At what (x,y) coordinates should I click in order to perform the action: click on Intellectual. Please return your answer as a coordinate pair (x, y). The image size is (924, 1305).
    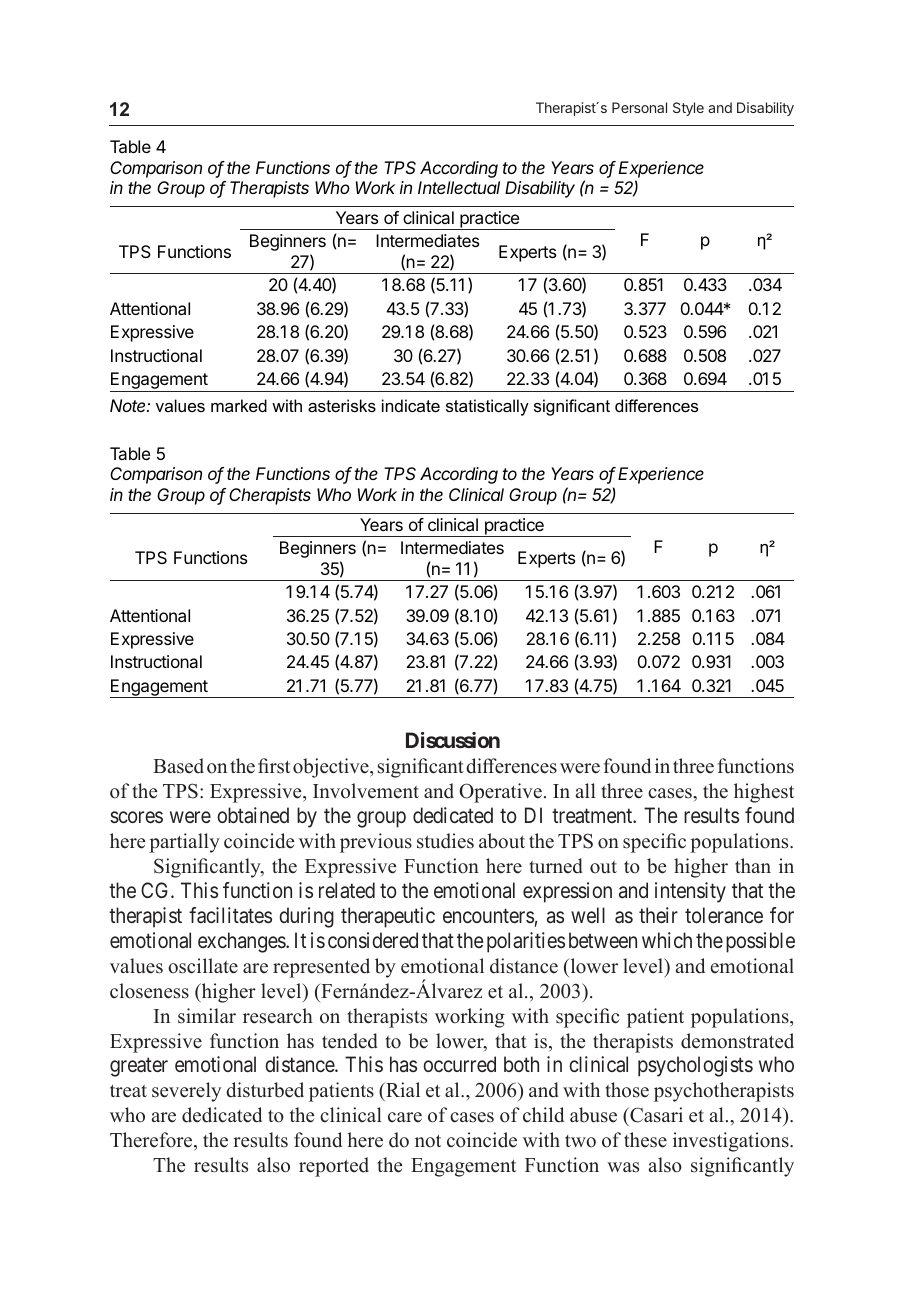
    Looking at the image, I should click on (459, 187).
